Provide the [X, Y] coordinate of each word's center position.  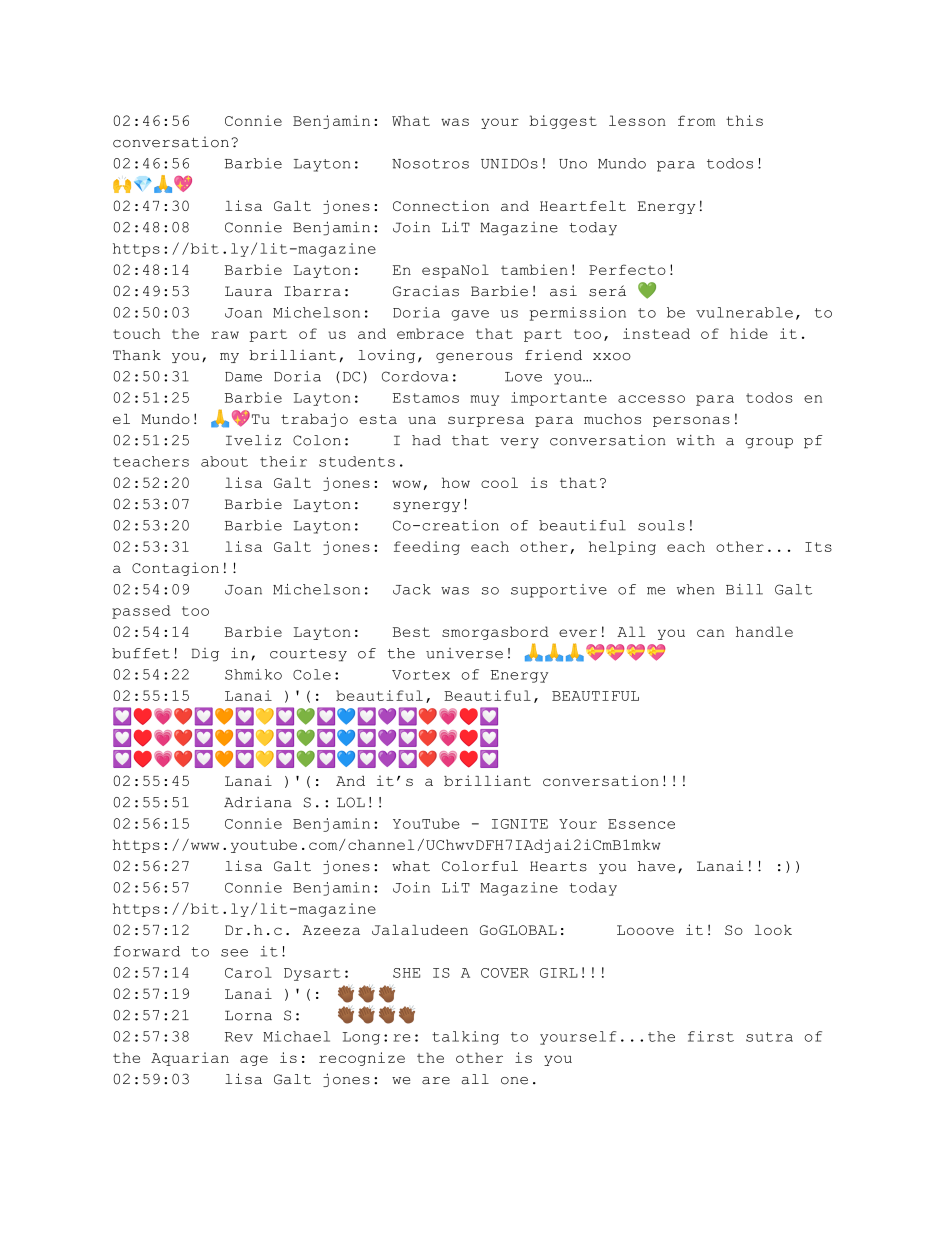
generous [474, 358]
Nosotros [430, 164]
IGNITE [520, 824]
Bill [744, 589]
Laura [248, 291]
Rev [239, 1037]
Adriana [258, 802]
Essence [641, 824]
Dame [243, 377]
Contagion [175, 569]
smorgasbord [495, 633]
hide [749, 333]
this [744, 120]
